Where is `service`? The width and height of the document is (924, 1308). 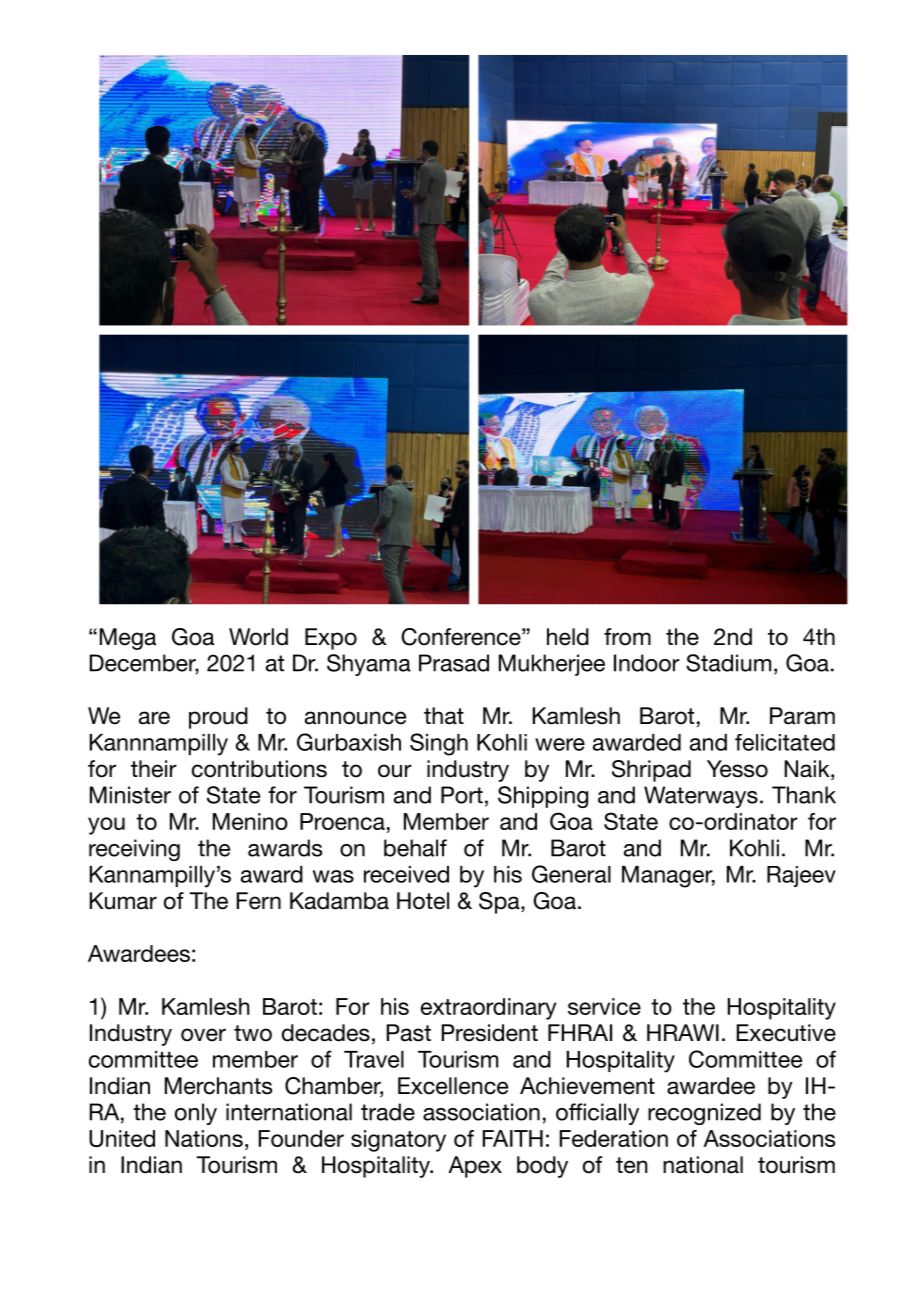
service is located at coordinates (604, 1006).
